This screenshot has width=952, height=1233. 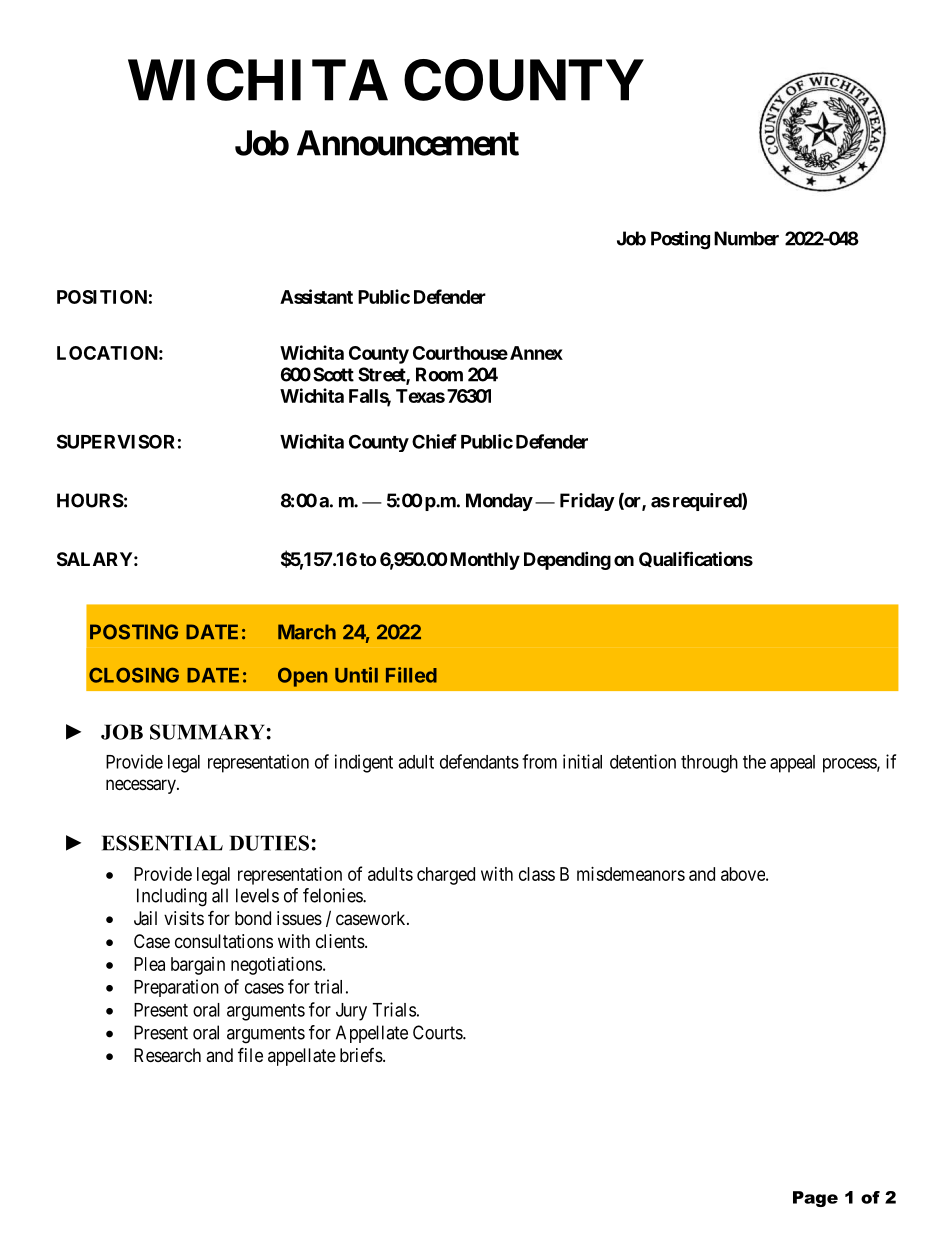 What do you see at coordinates (134, 675) in the screenshot?
I see `CLOSING` at bounding box center [134, 675].
